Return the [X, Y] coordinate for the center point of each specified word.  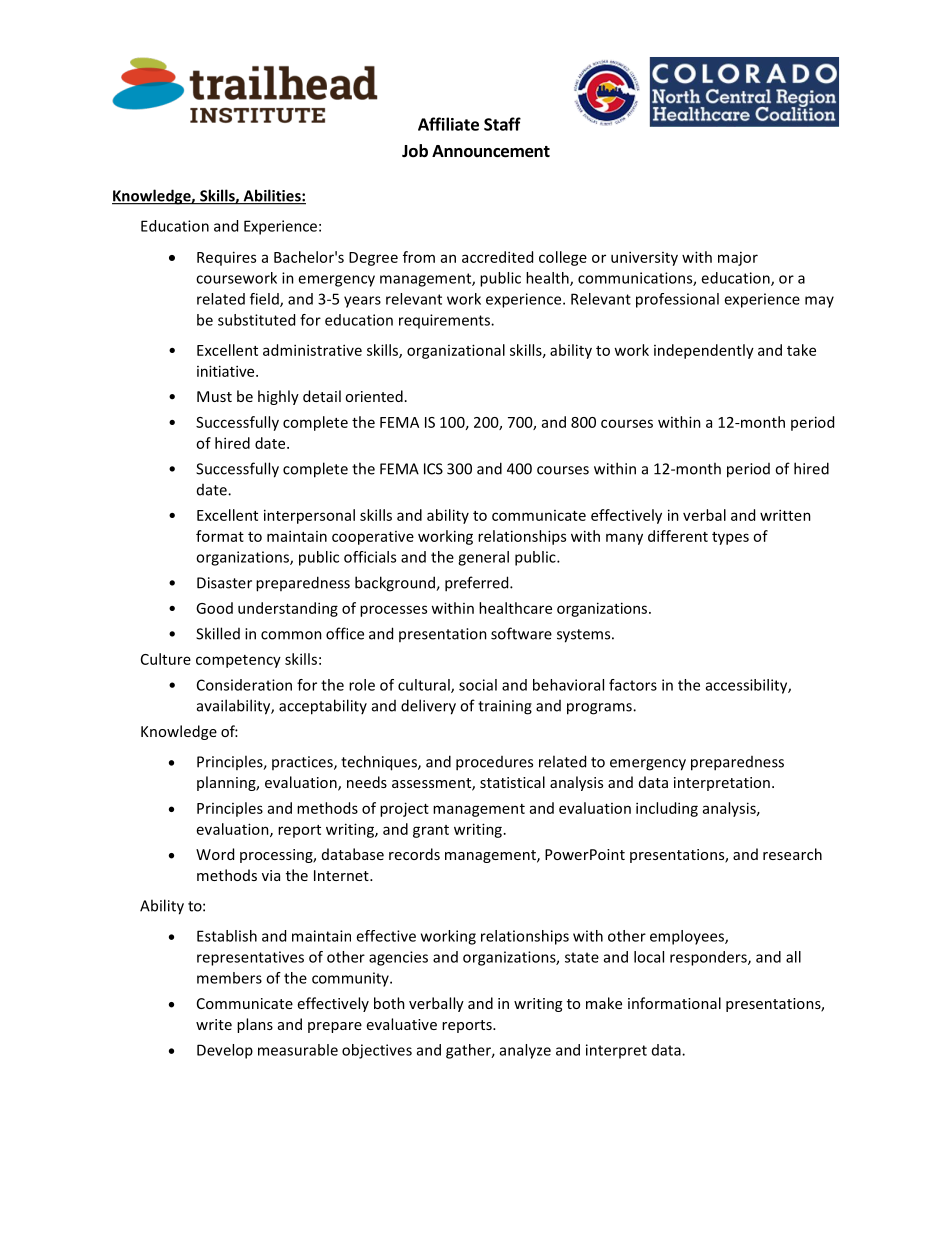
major [738, 259]
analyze [525, 1051]
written [785, 515]
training [505, 707]
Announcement [491, 151]
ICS [433, 469]
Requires [226, 258]
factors [633, 685]
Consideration [244, 685]
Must [214, 396]
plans [255, 1025]
